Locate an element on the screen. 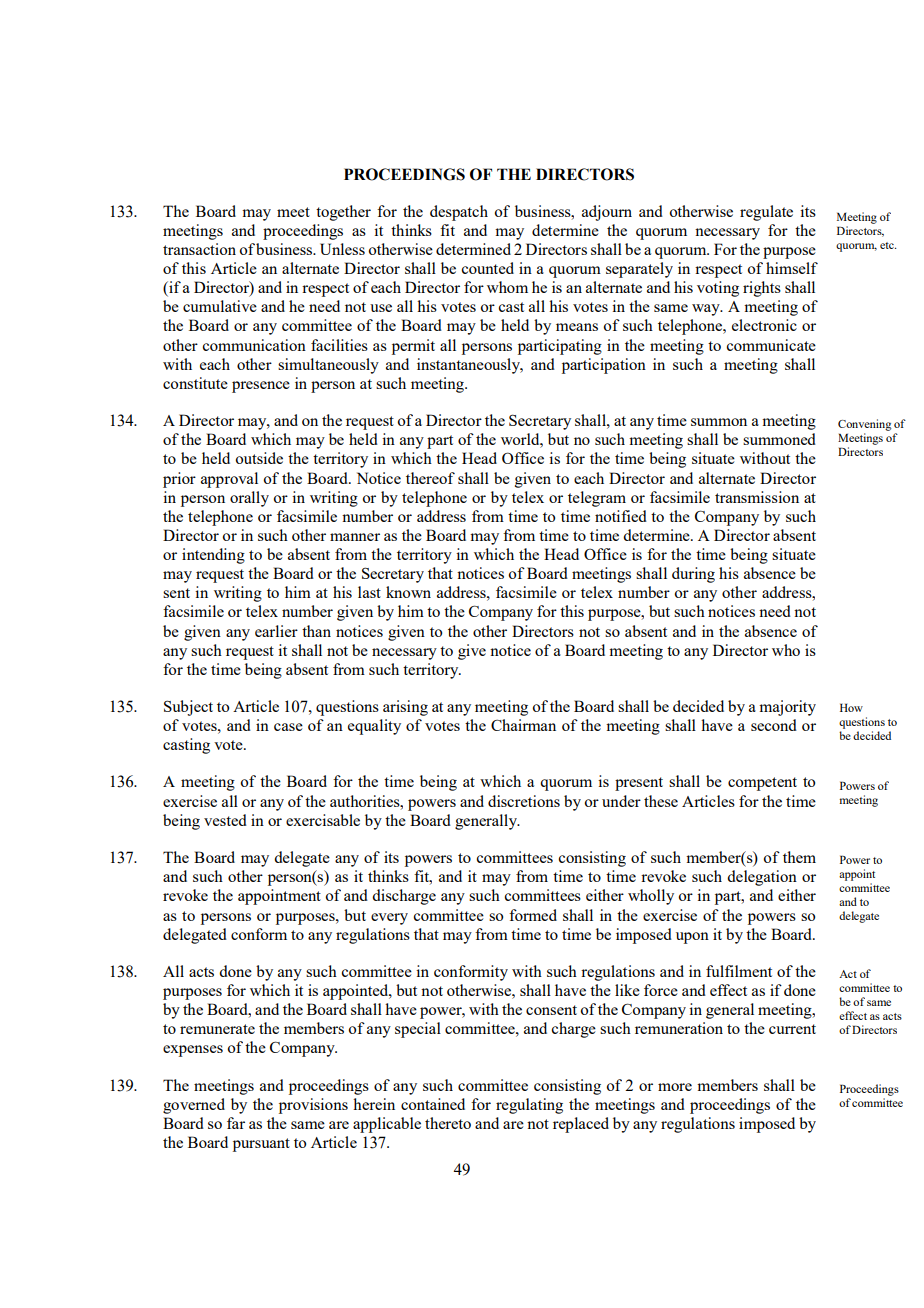 This screenshot has width=924, height=1308. far is located at coordinates (236, 1123).
